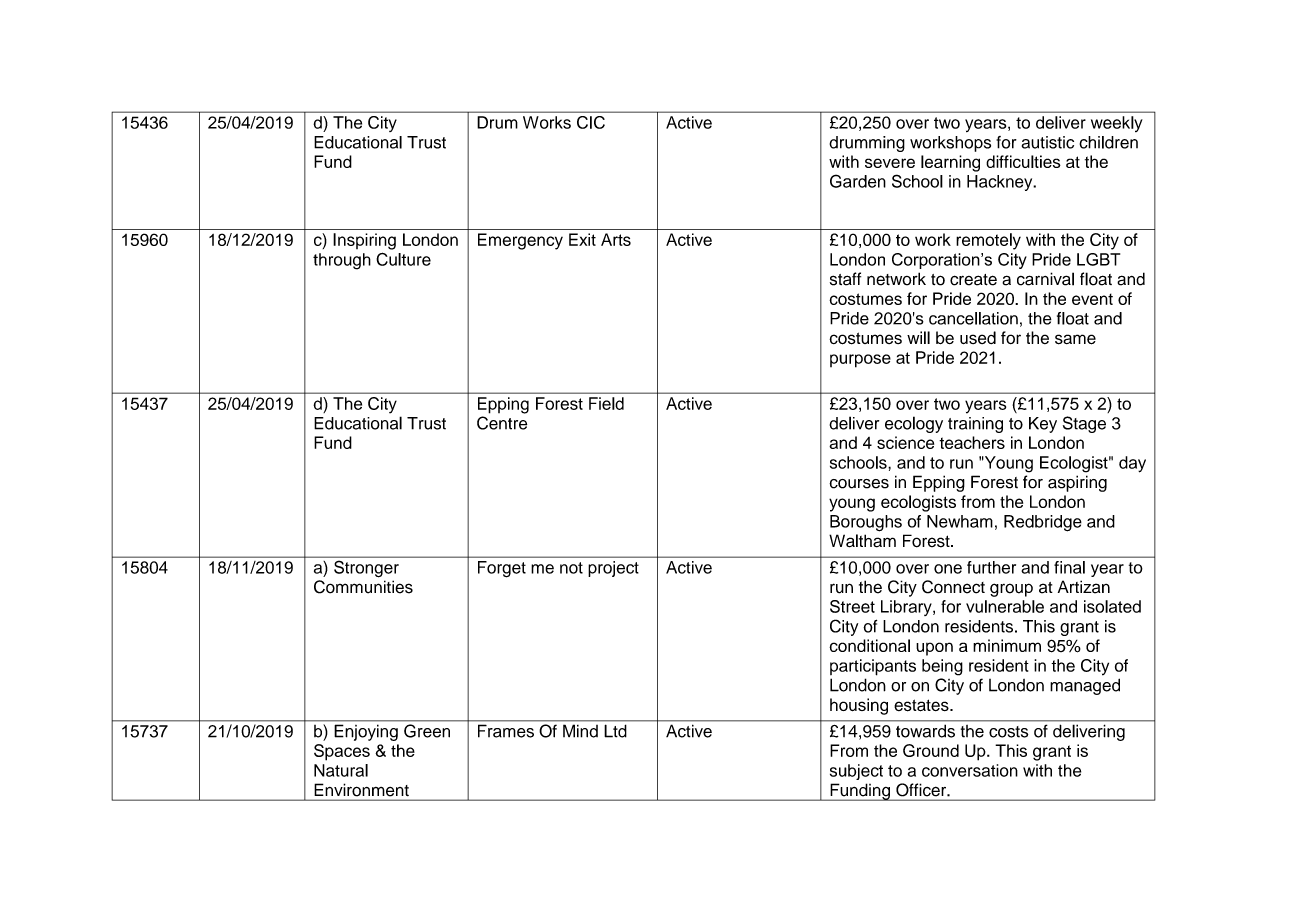  What do you see at coordinates (502, 423) in the document?
I see `Centre` at bounding box center [502, 423].
